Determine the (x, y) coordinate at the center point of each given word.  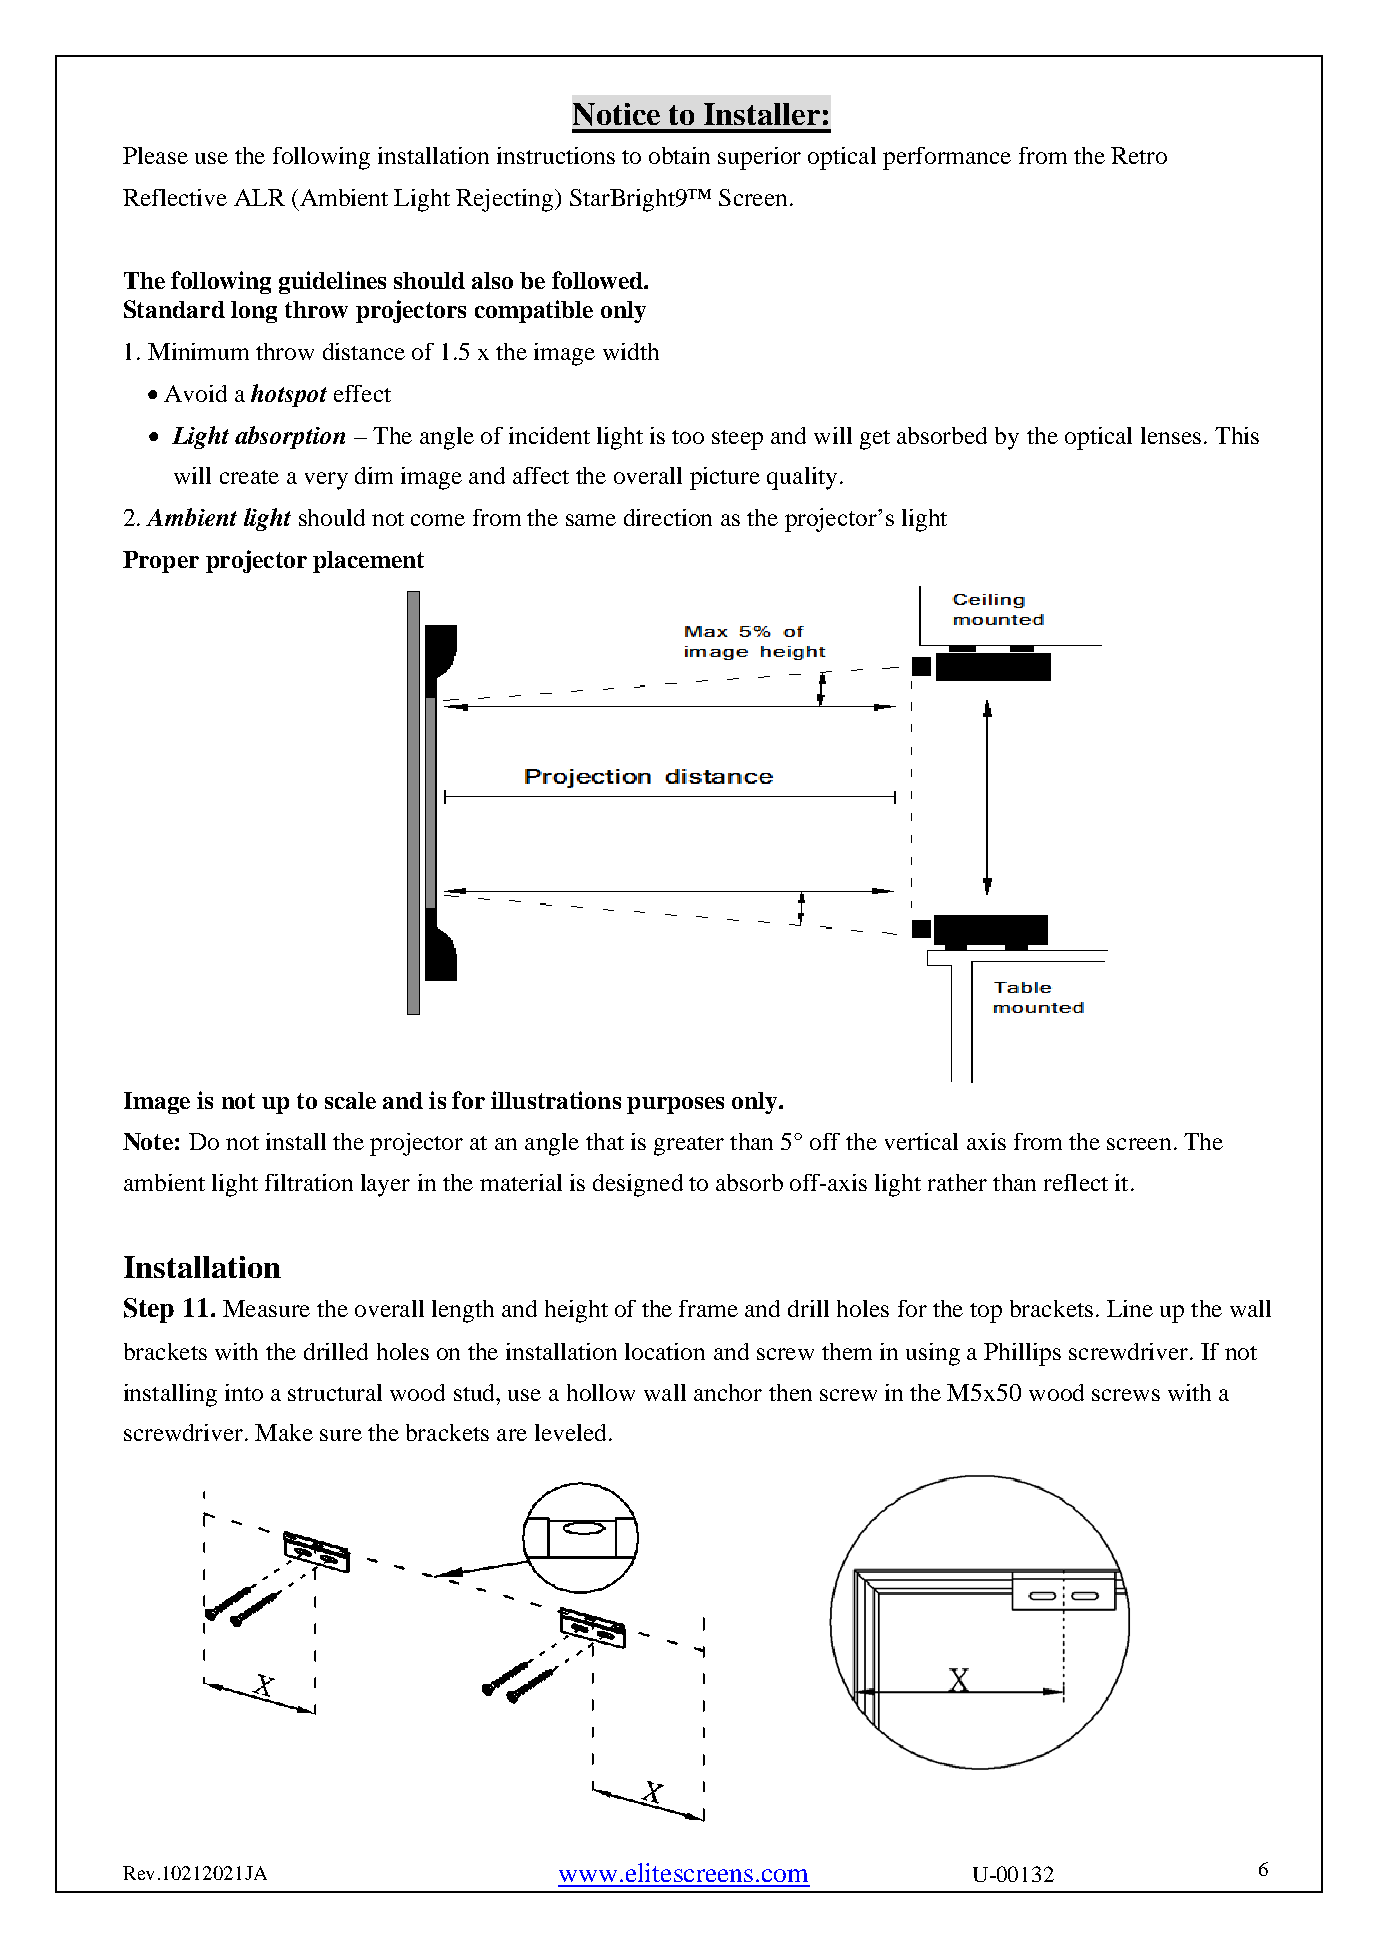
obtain (679, 155)
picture (725, 478)
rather (957, 1182)
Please (155, 155)
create (249, 477)
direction (668, 517)
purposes (675, 1105)
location (665, 1351)
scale (350, 1100)
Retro (1139, 155)
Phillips (1022, 1354)
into (244, 1392)
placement (368, 562)
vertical (921, 1141)
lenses (1171, 435)
